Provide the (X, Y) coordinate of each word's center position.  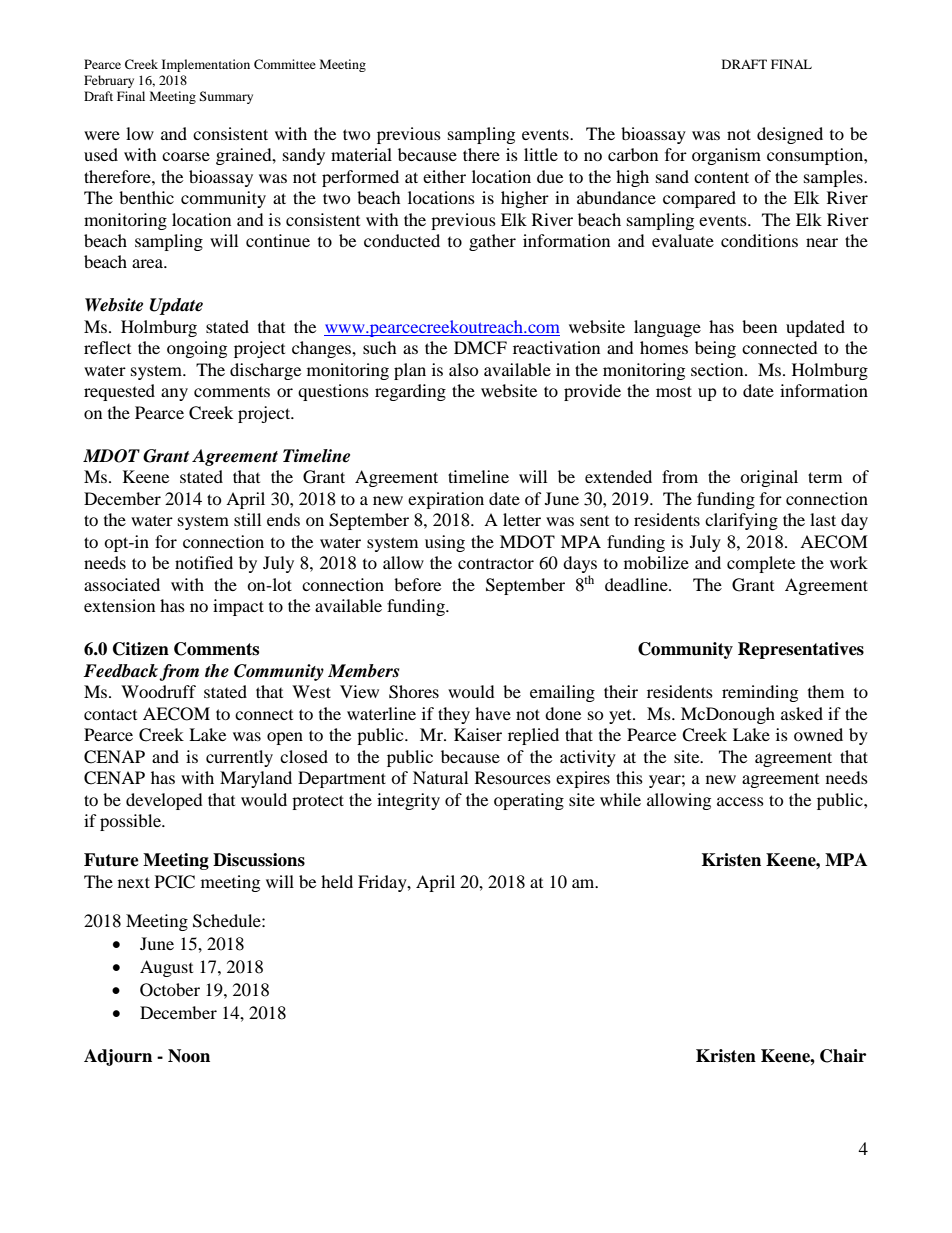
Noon (189, 1056)
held (337, 881)
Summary (226, 97)
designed (790, 135)
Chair (843, 1056)
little (541, 154)
